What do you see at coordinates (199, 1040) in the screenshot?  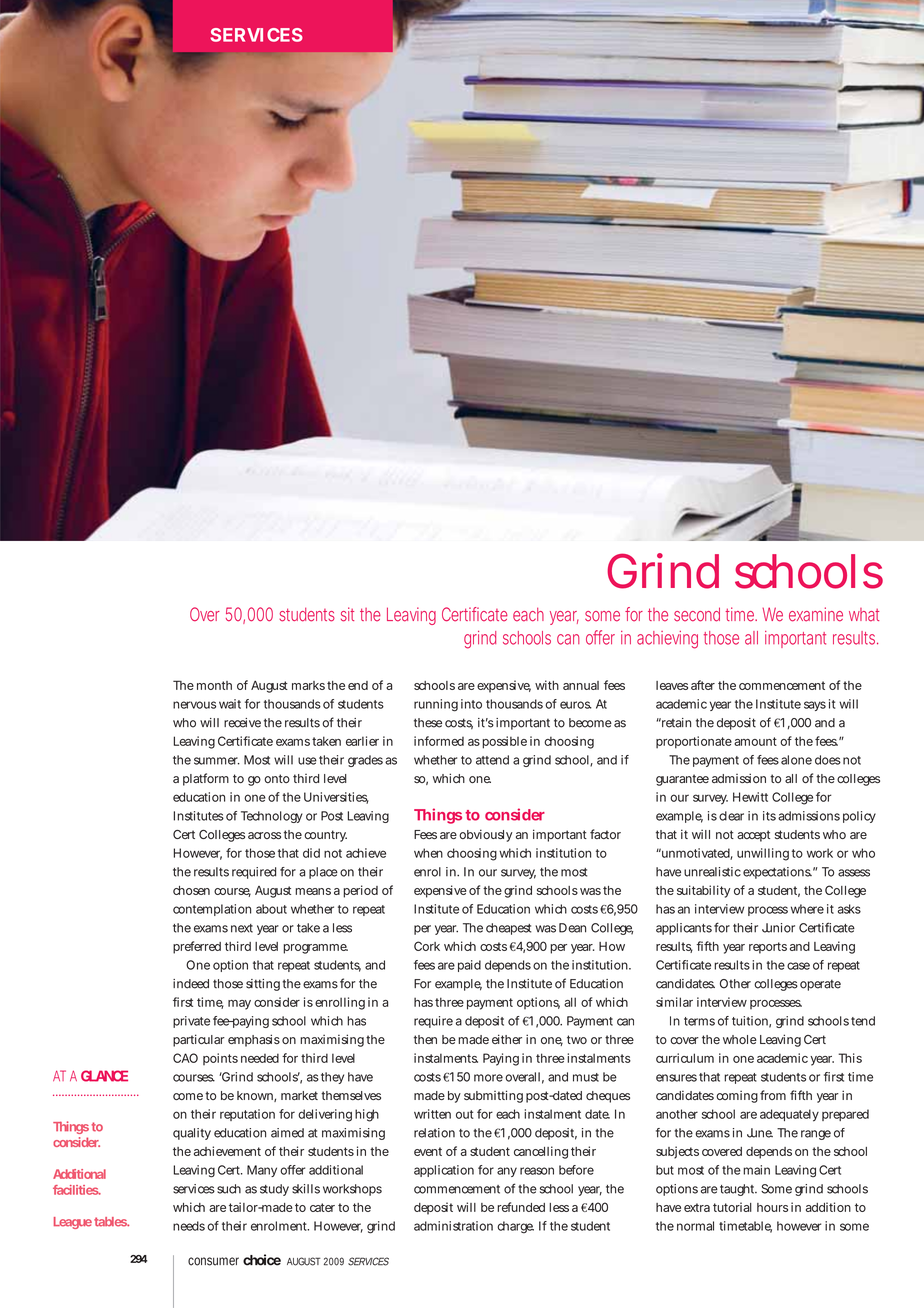 I see `particular` at bounding box center [199, 1040].
